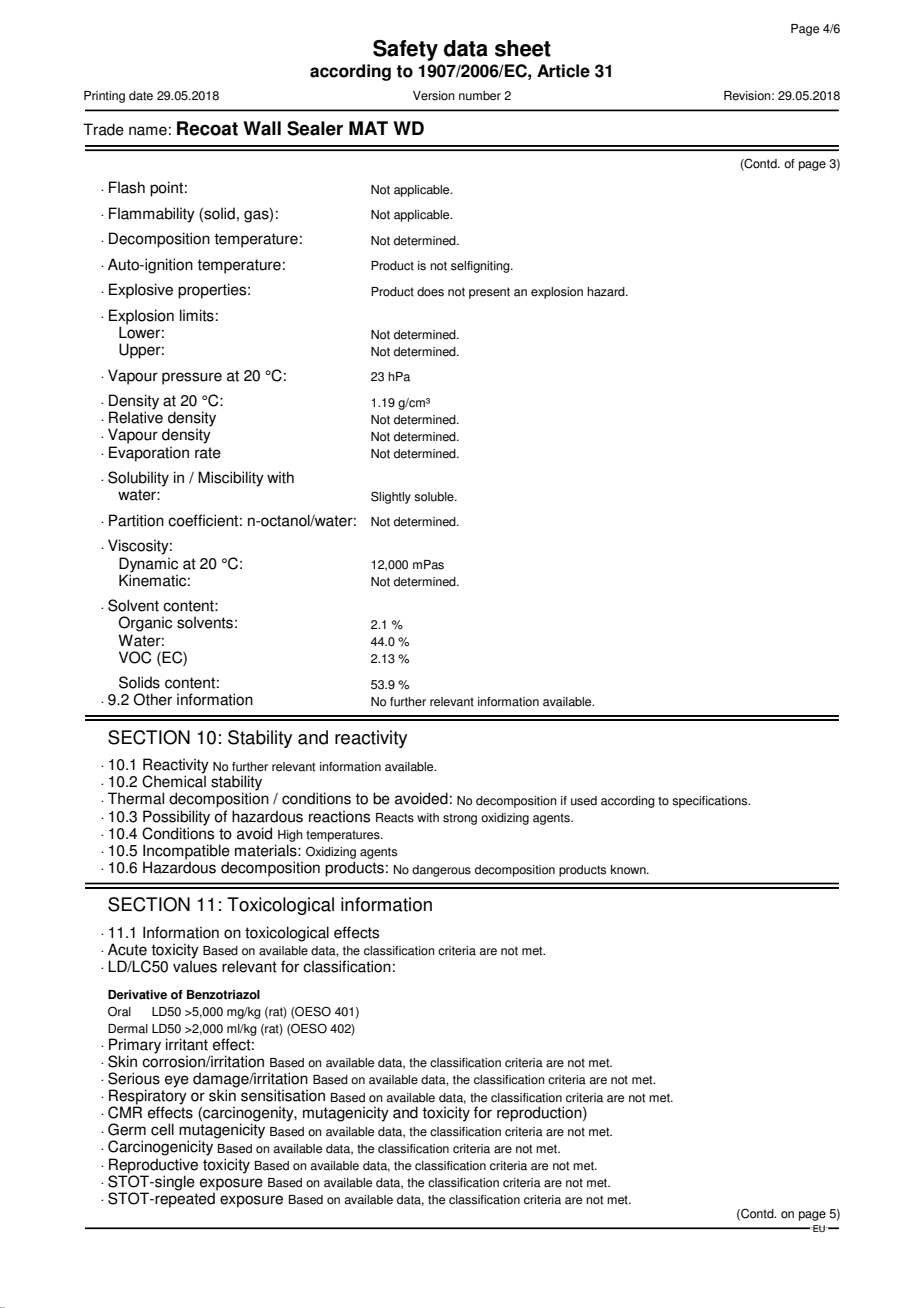  Describe the element at coordinates (141, 96) in the document. I see `date` at that location.
